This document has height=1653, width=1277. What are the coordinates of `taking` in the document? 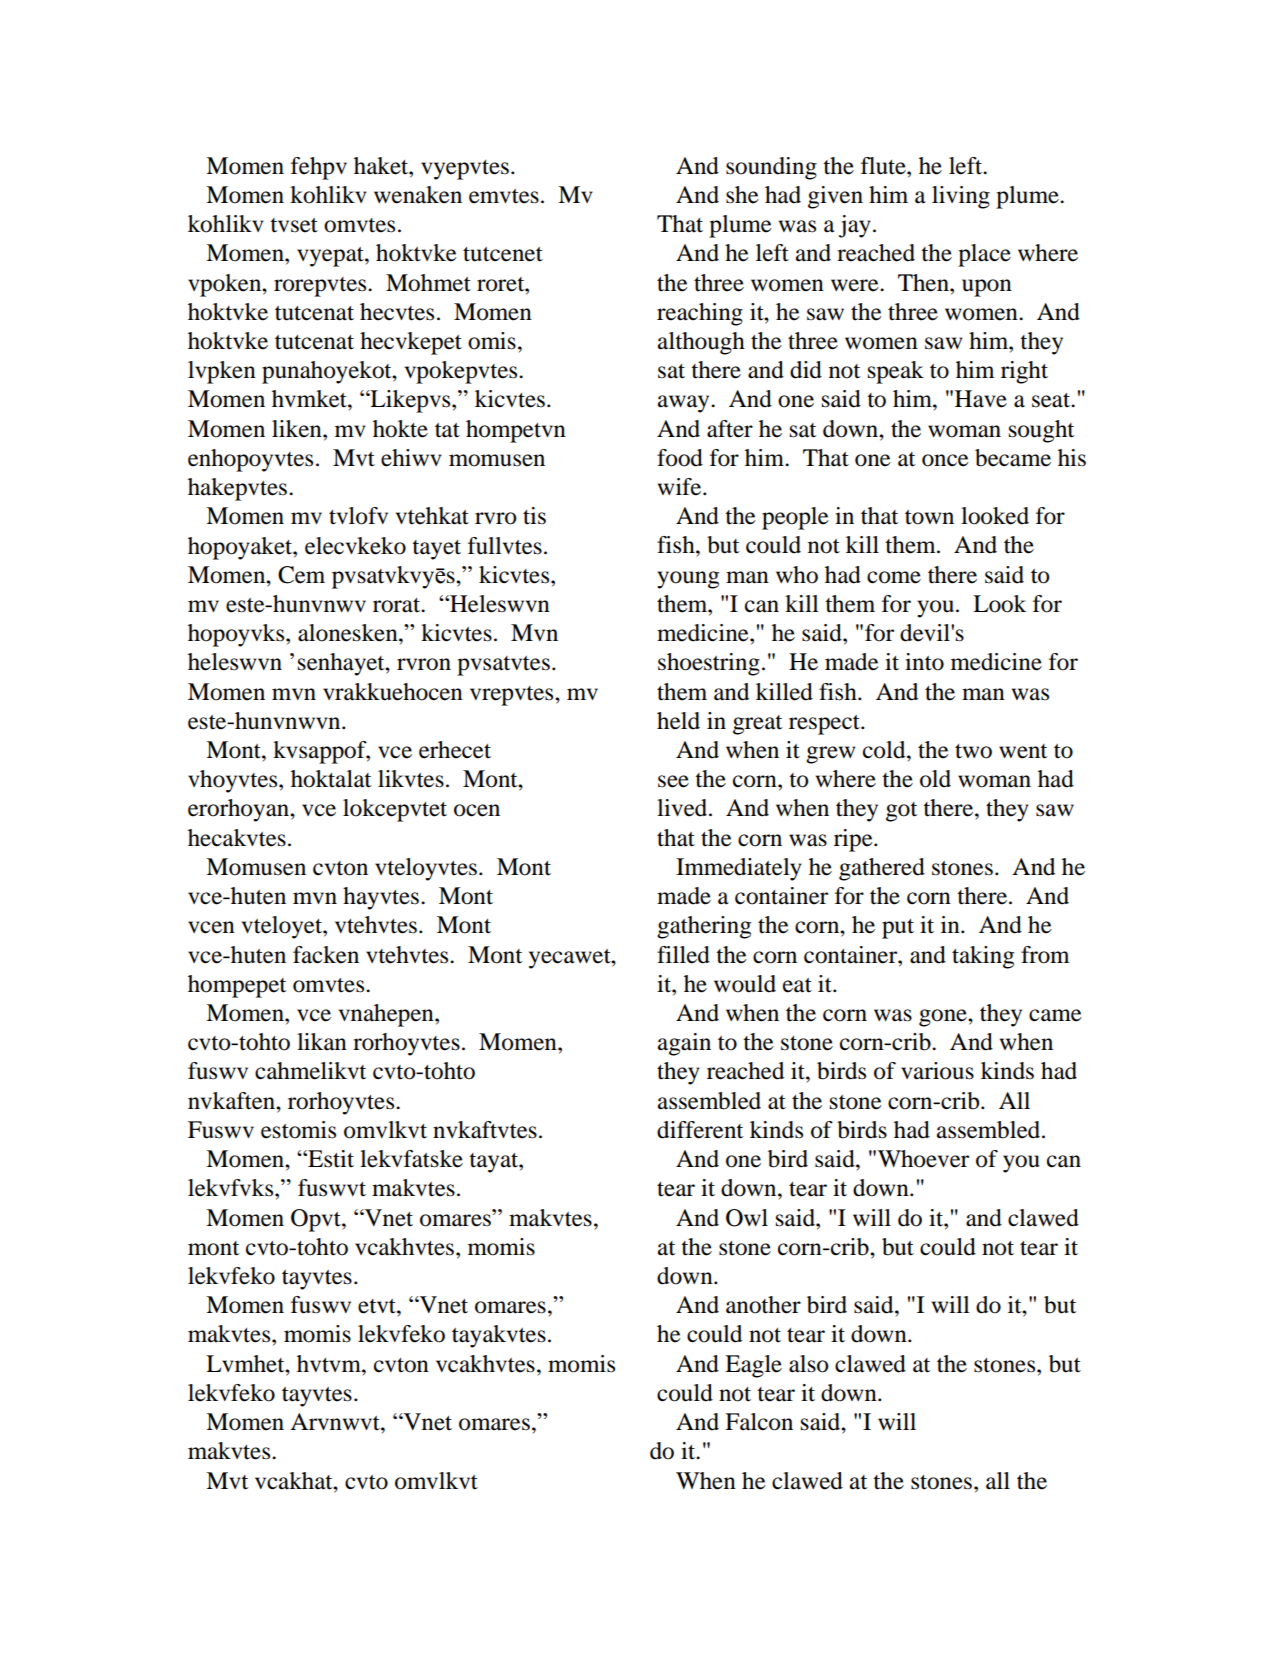 It's located at (983, 957).
